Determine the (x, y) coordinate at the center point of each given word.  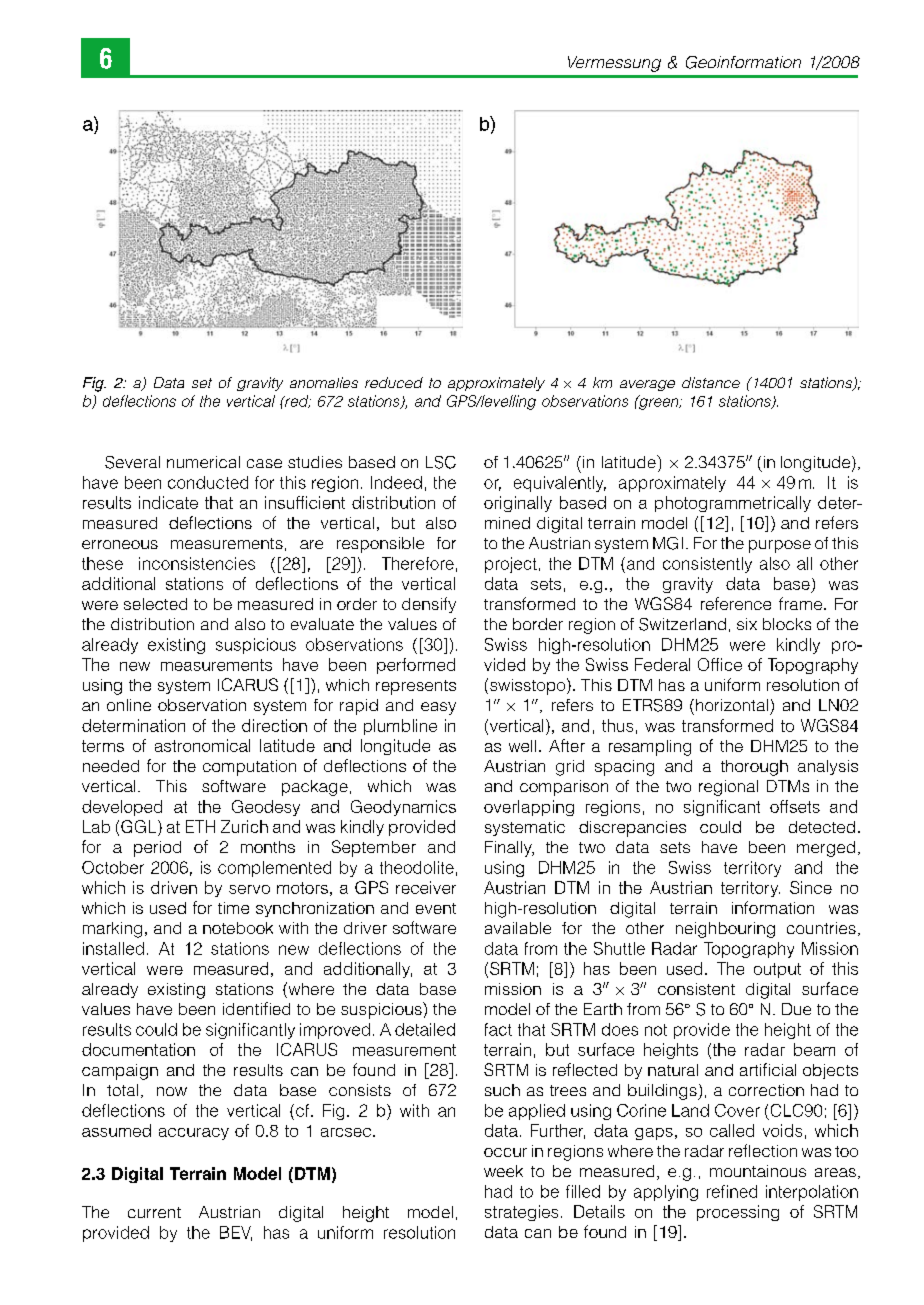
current (154, 1212)
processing (738, 1213)
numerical (203, 462)
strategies (521, 1213)
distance (711, 382)
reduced (394, 382)
